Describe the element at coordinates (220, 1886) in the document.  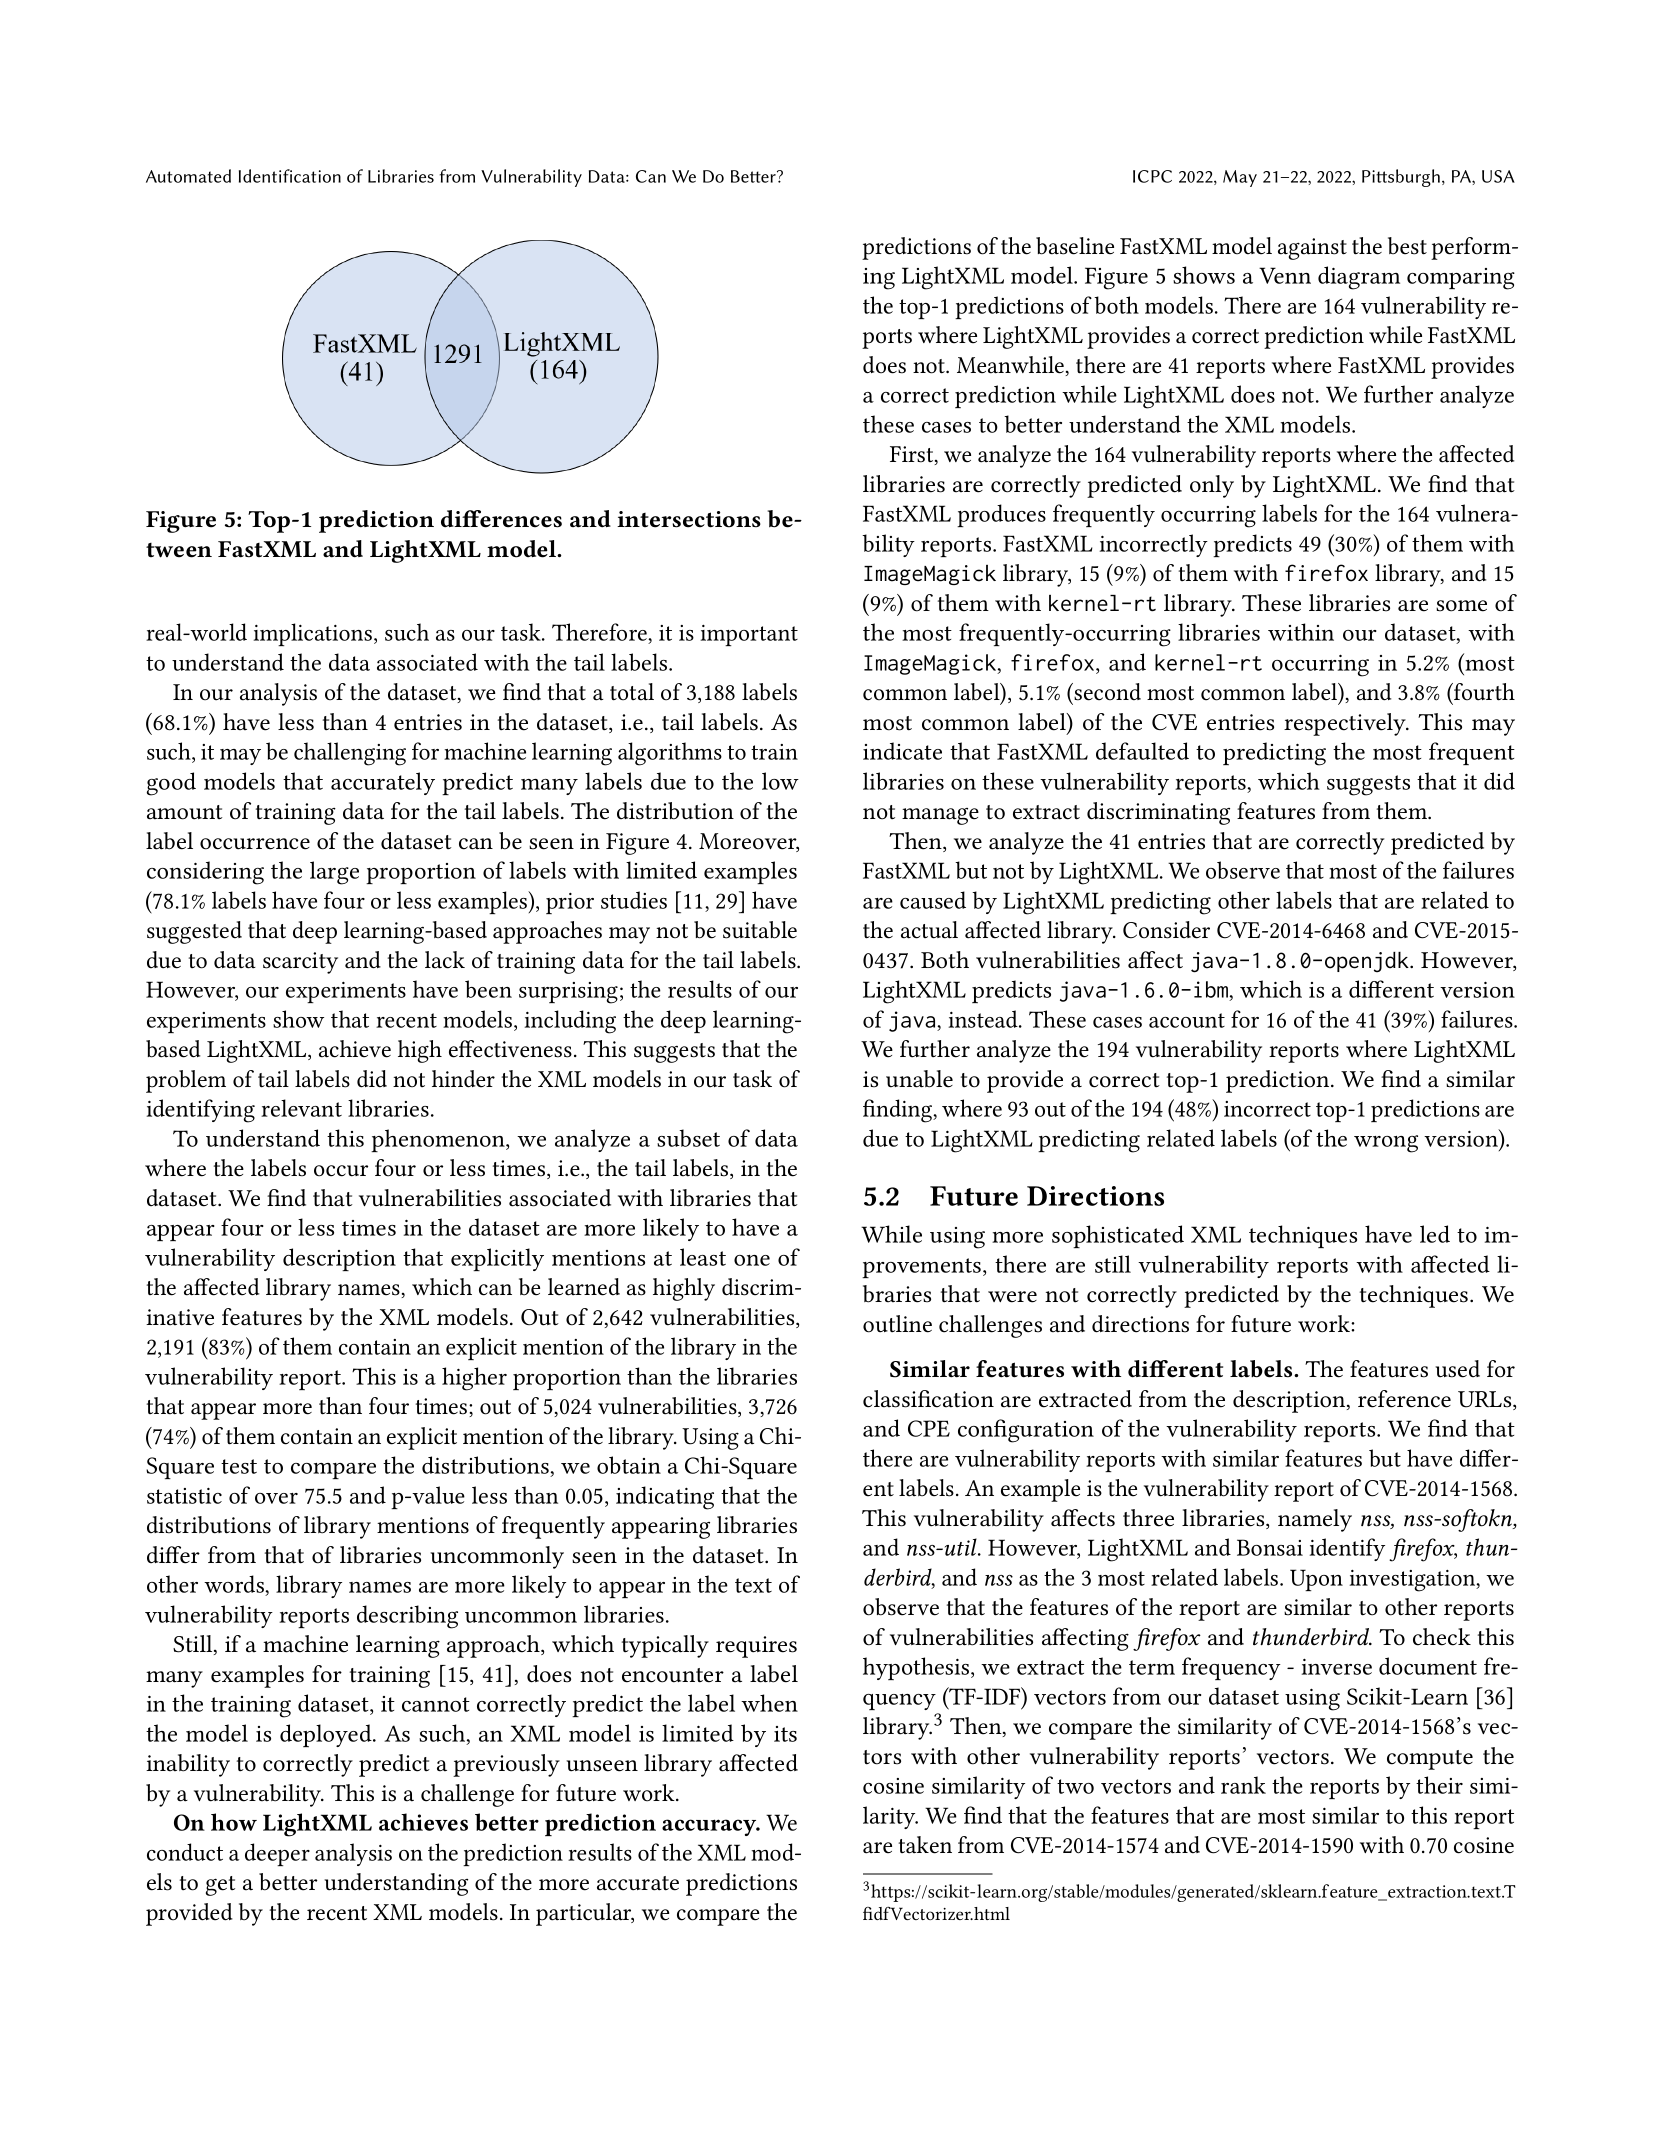
I see `get` at that location.
